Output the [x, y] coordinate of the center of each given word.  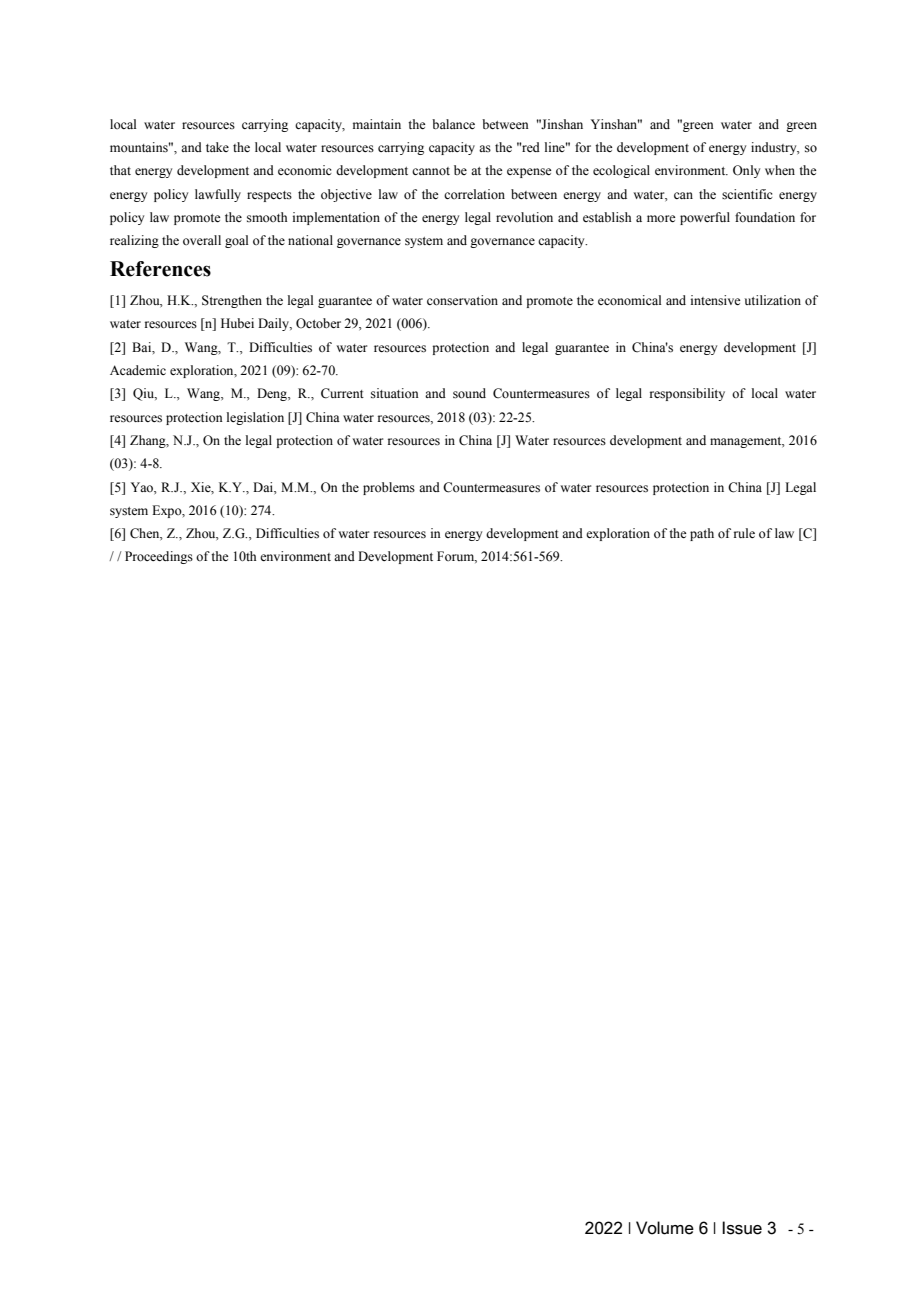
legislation [255, 418]
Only [746, 171]
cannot [431, 171]
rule [744, 533]
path [702, 534]
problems [389, 488]
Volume [665, 1228]
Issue [742, 1228]
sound [469, 393]
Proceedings [159, 557]
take [217, 147]
